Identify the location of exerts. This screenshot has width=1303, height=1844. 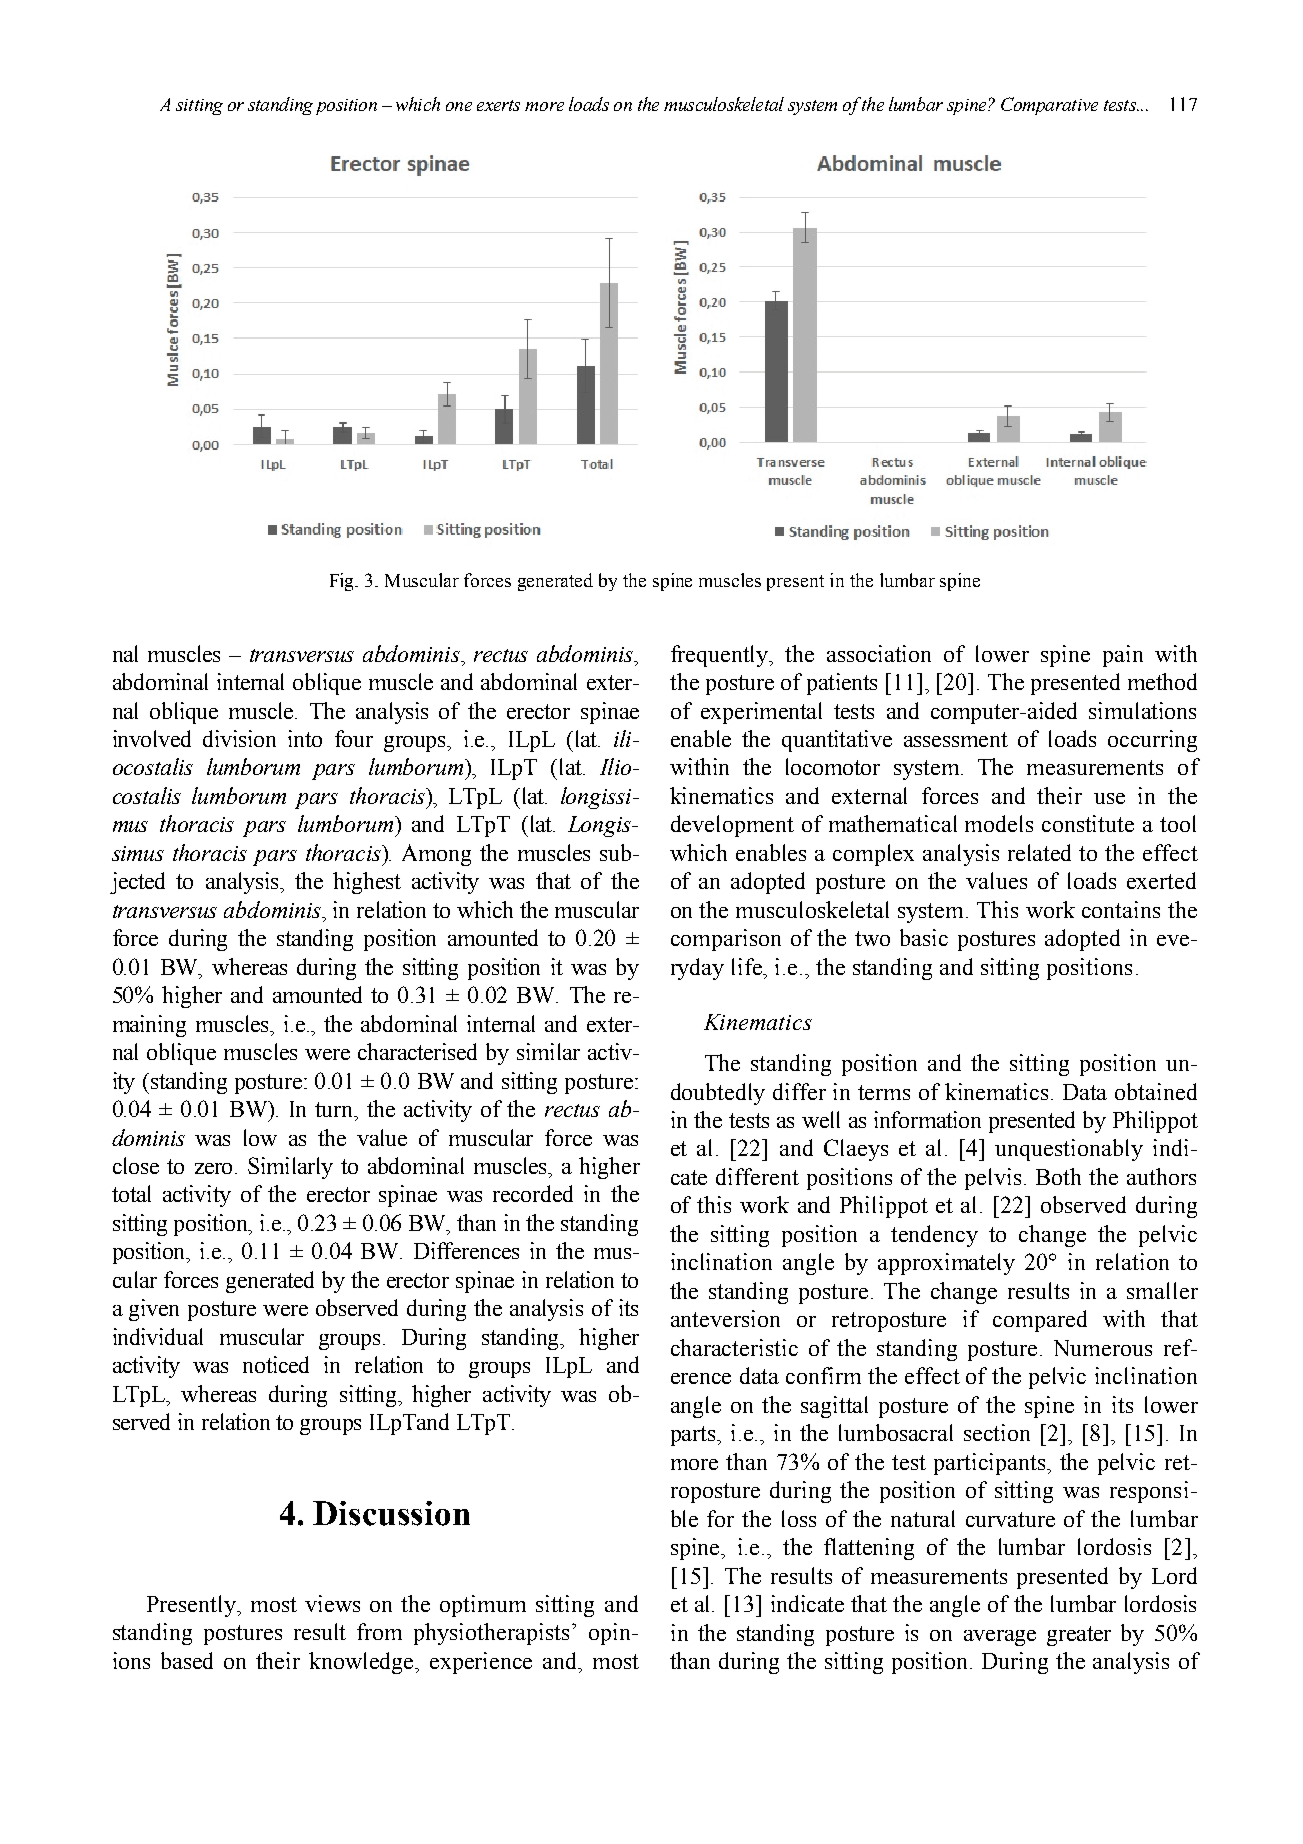
(498, 105).
